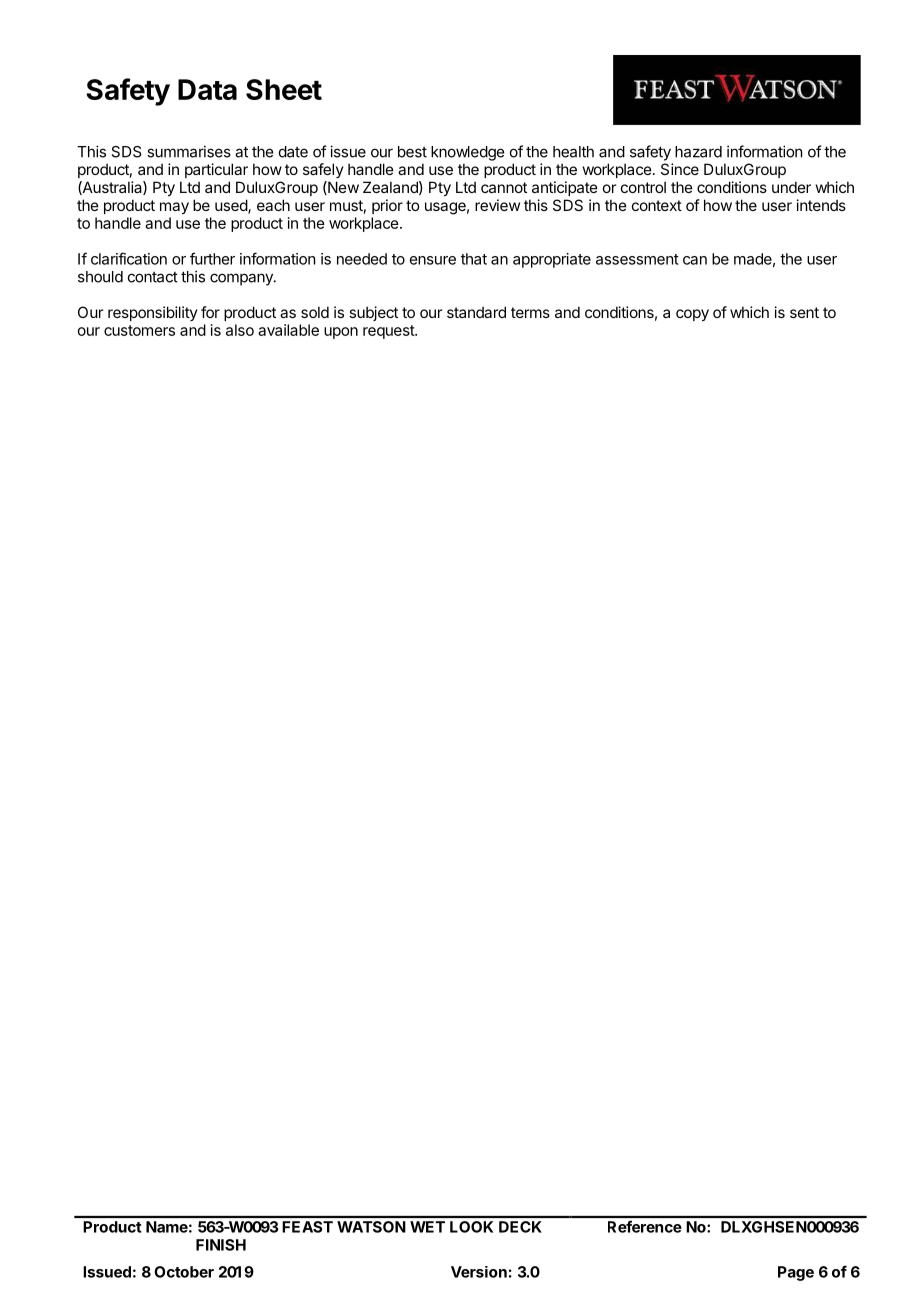  Describe the element at coordinates (139, 330) in the screenshot. I see `customers` at that location.
